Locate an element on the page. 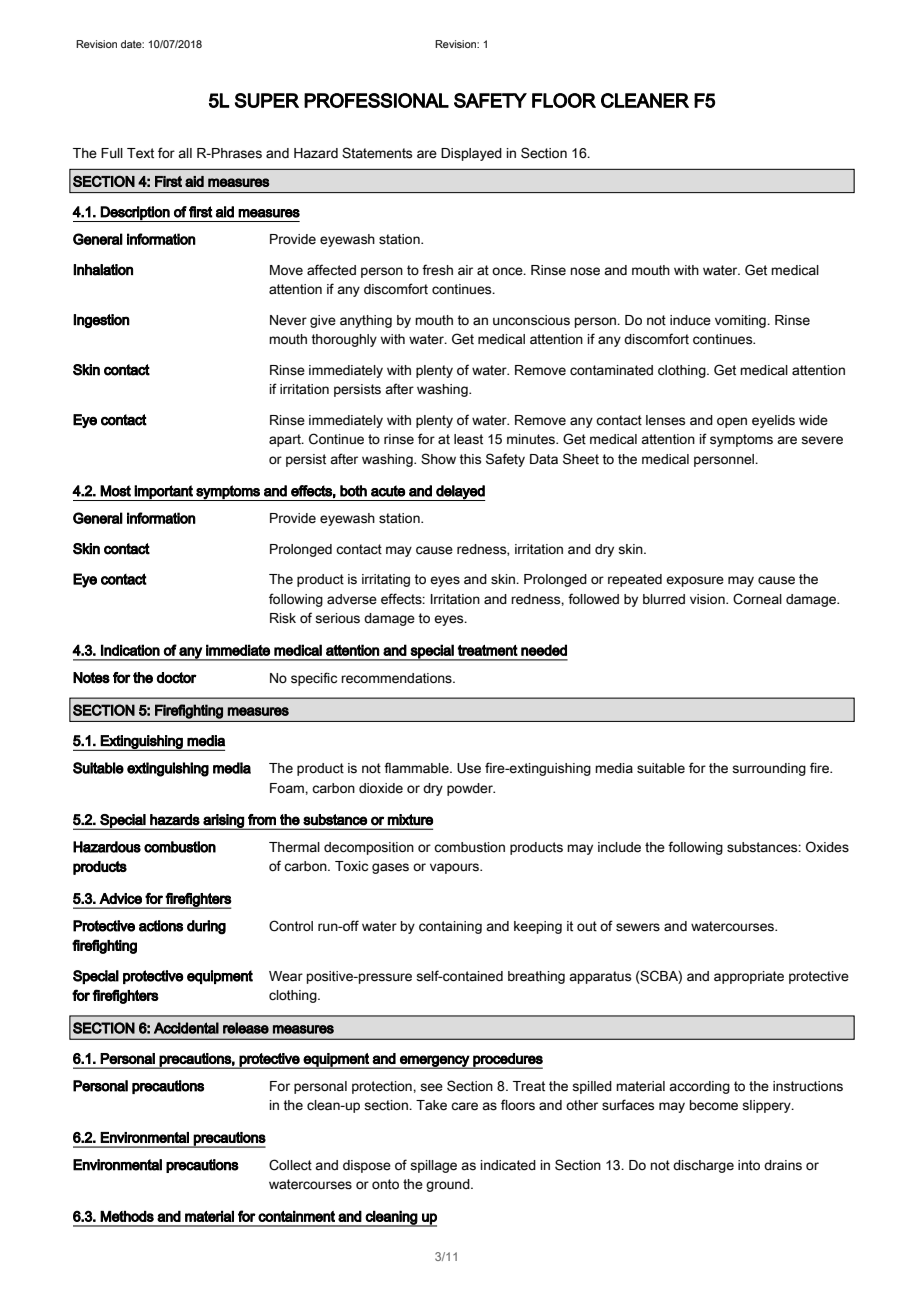 Image resolution: width=924 pixels, height=1308 pixels. appropriate is located at coordinates (749, 977).
